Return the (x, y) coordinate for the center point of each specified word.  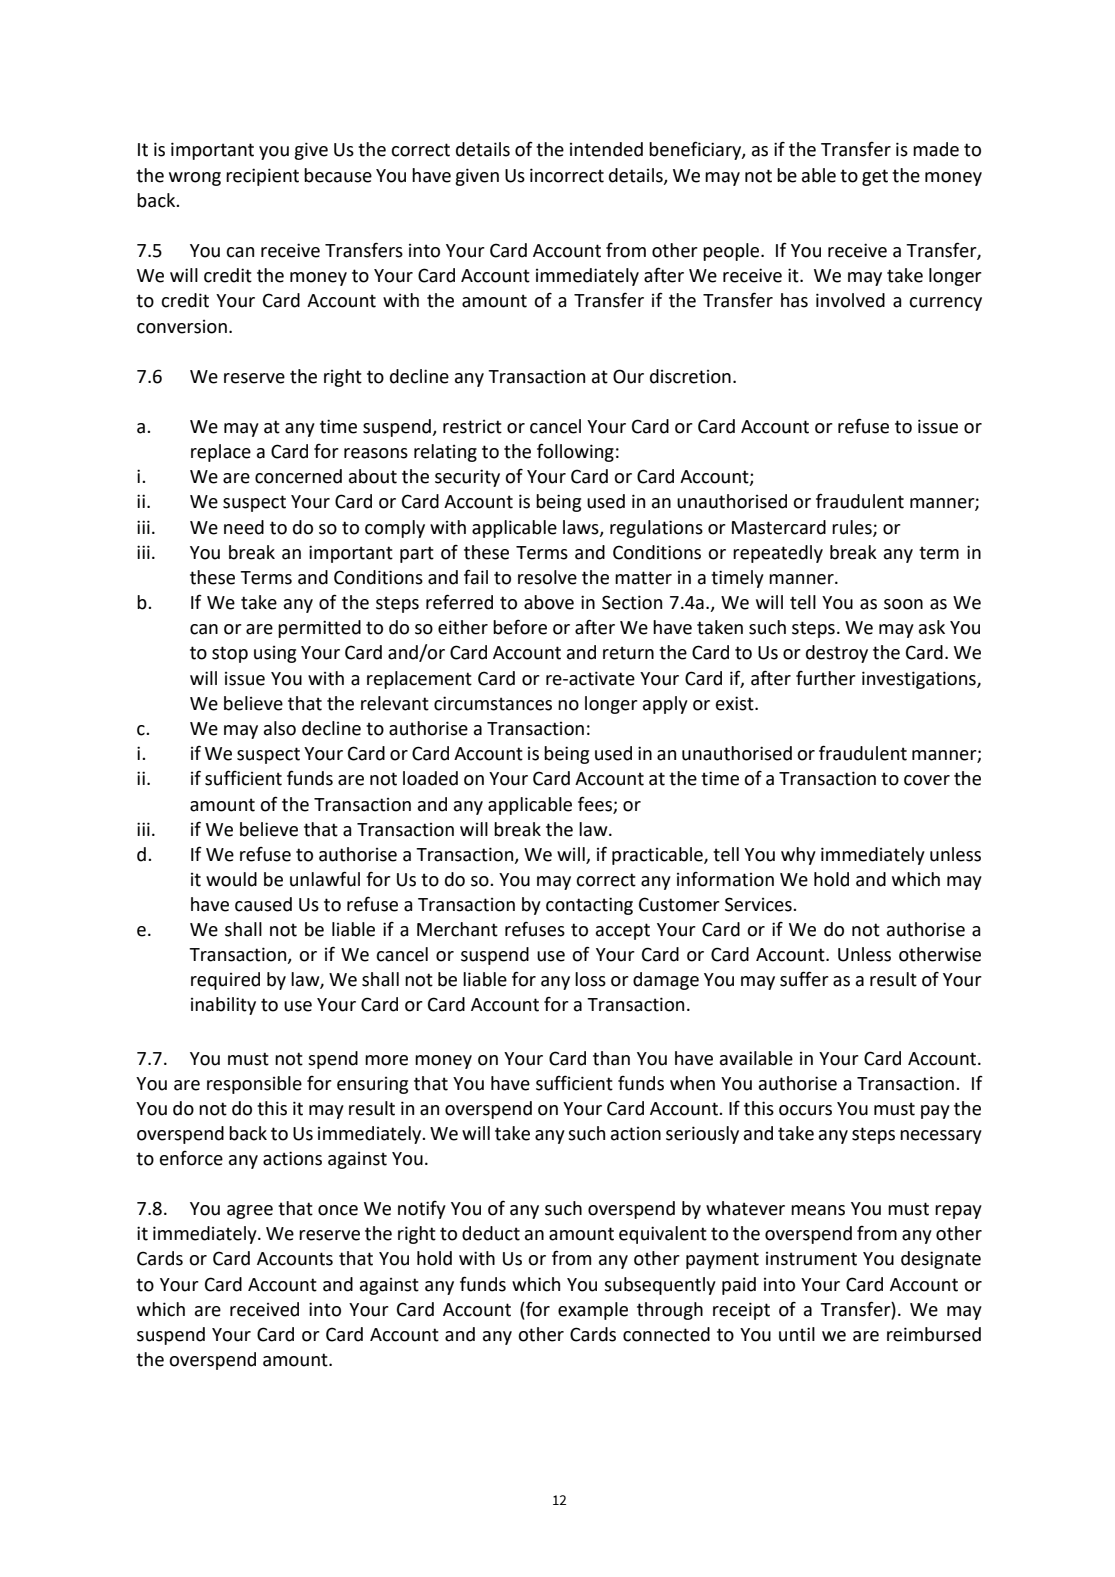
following (575, 452)
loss (590, 979)
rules (853, 528)
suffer (804, 979)
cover (927, 780)
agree (250, 1212)
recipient (262, 177)
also (280, 728)
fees (595, 804)
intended (606, 149)
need (244, 527)
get (875, 177)
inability (223, 1006)
